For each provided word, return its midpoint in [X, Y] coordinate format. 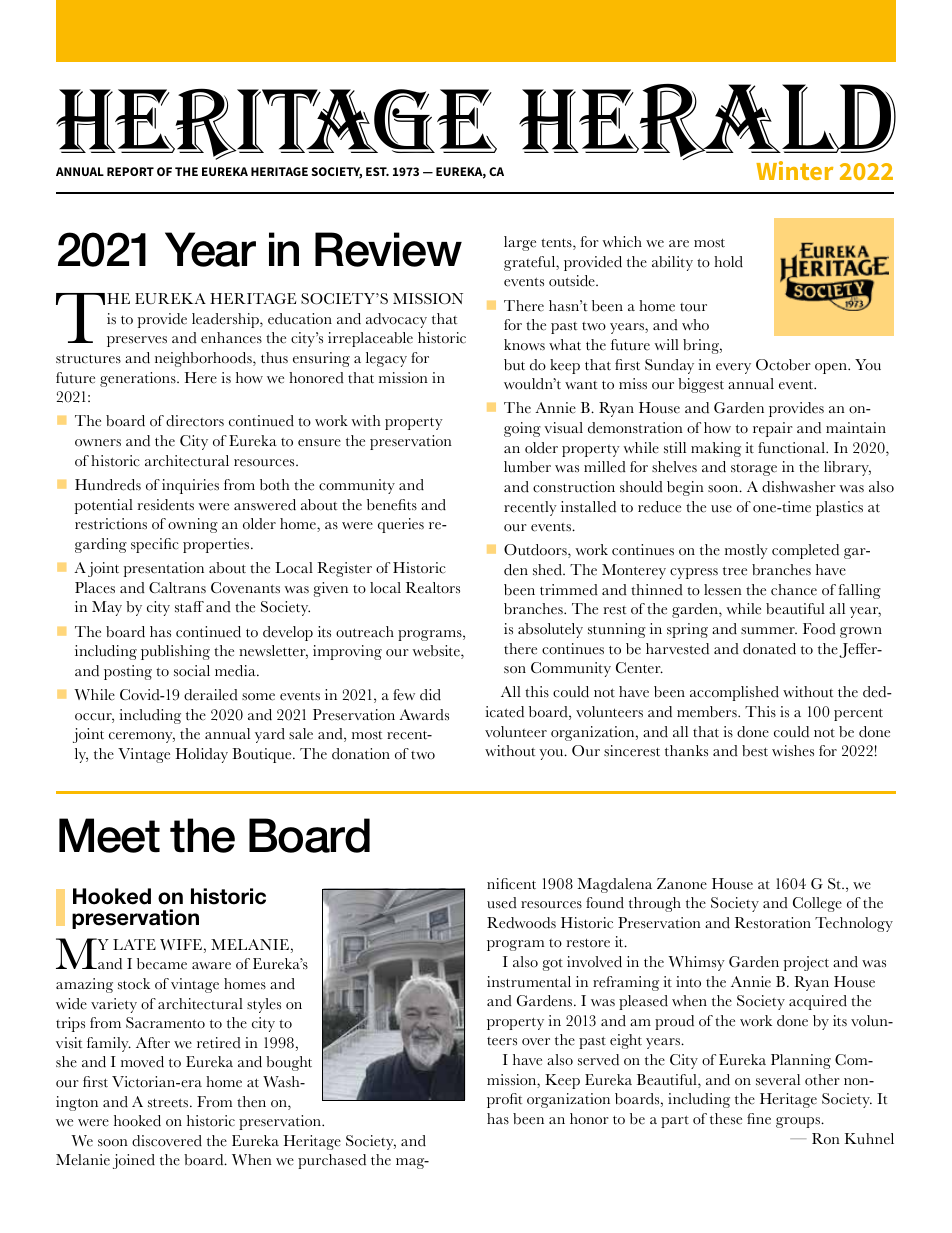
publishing [175, 652]
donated [769, 649]
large [520, 243]
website [437, 652]
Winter [794, 170]
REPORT [130, 171]
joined [134, 1161]
